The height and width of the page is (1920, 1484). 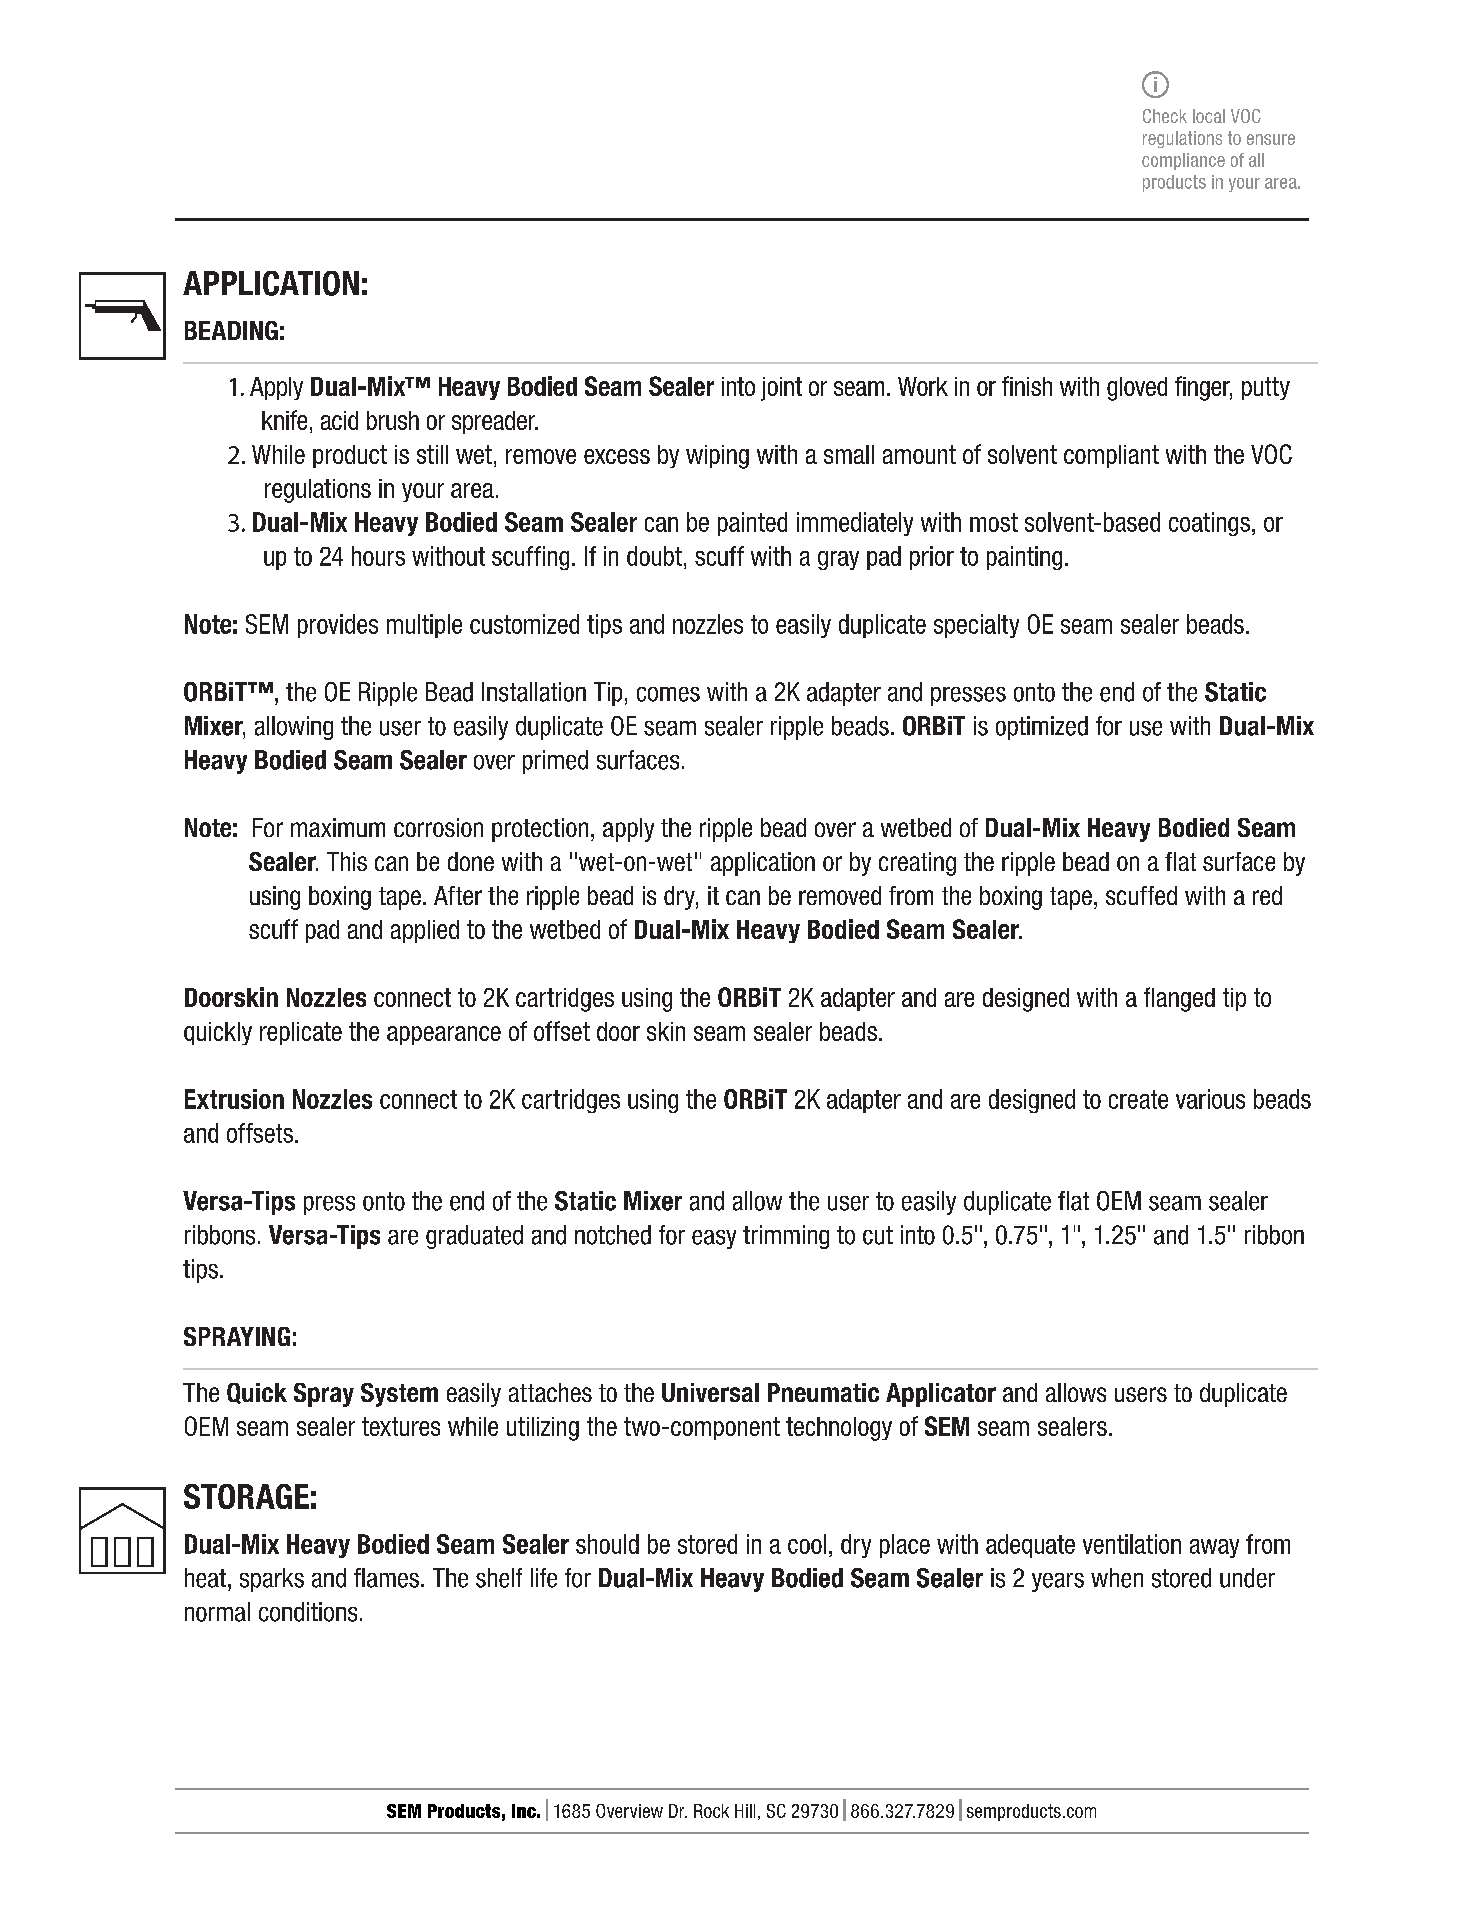 What do you see at coordinates (1183, 161) in the page?
I see `compliance` at bounding box center [1183, 161].
